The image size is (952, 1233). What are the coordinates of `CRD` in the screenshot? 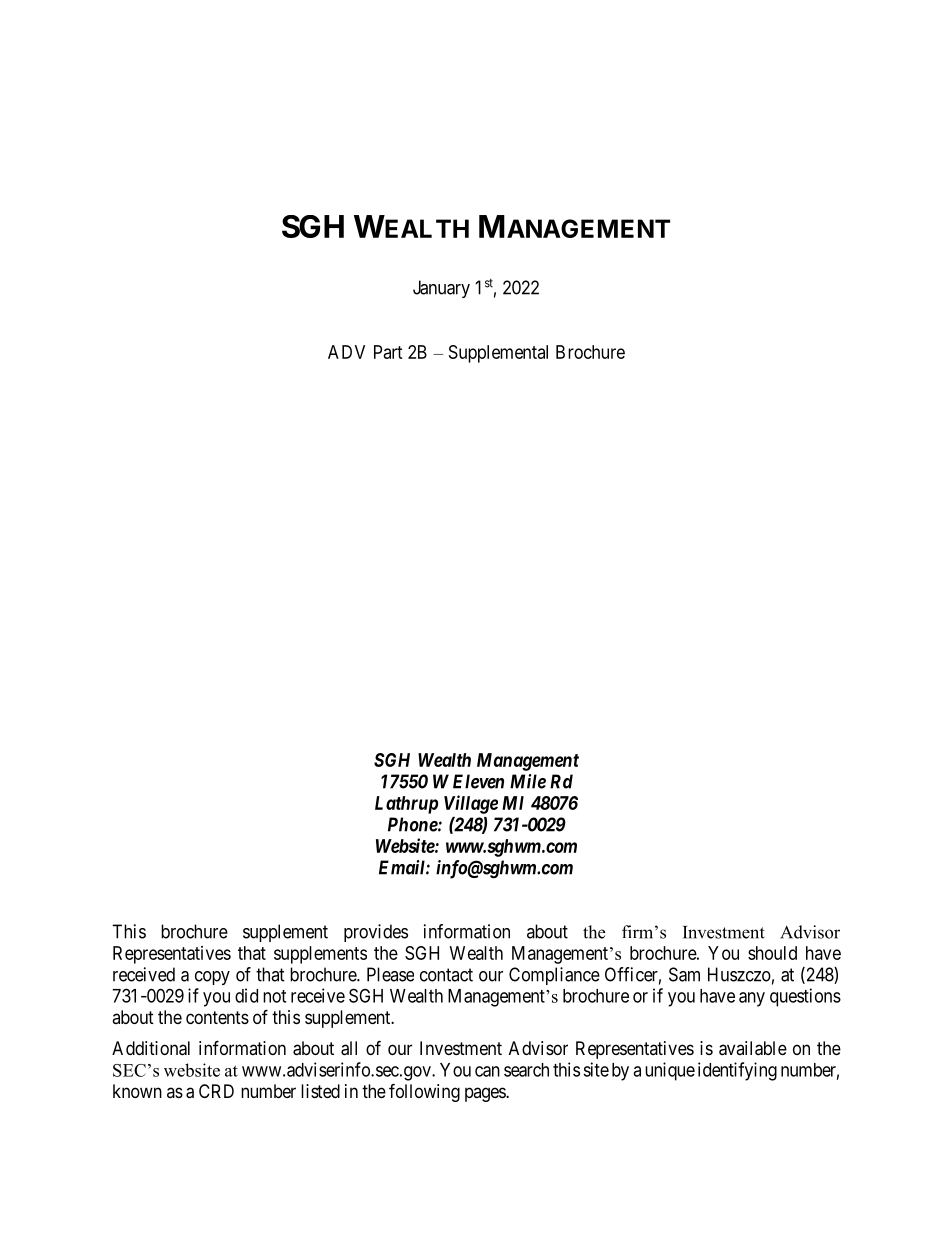 It's located at (216, 1091).
